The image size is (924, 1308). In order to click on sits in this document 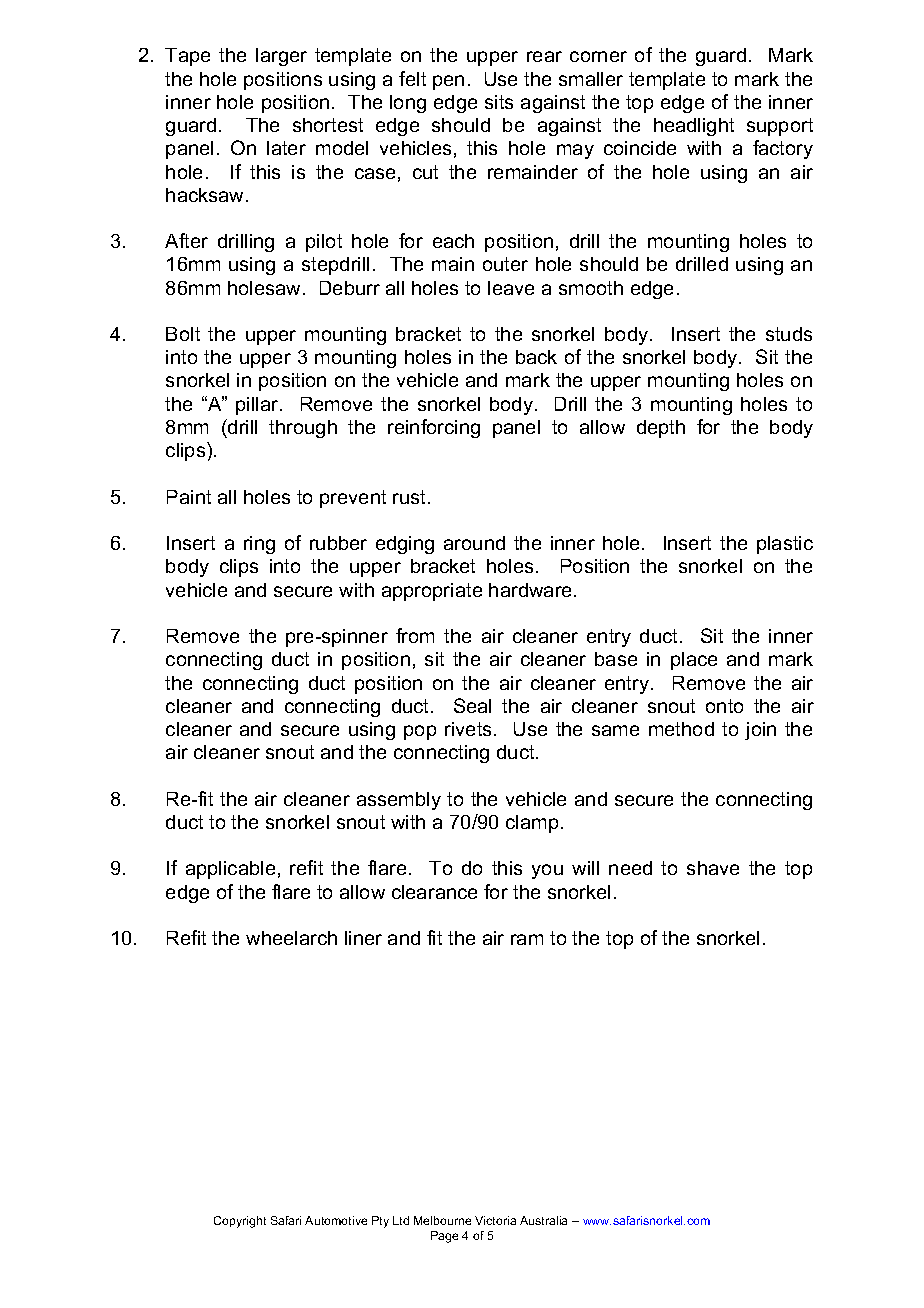, I will do `click(499, 102)`.
